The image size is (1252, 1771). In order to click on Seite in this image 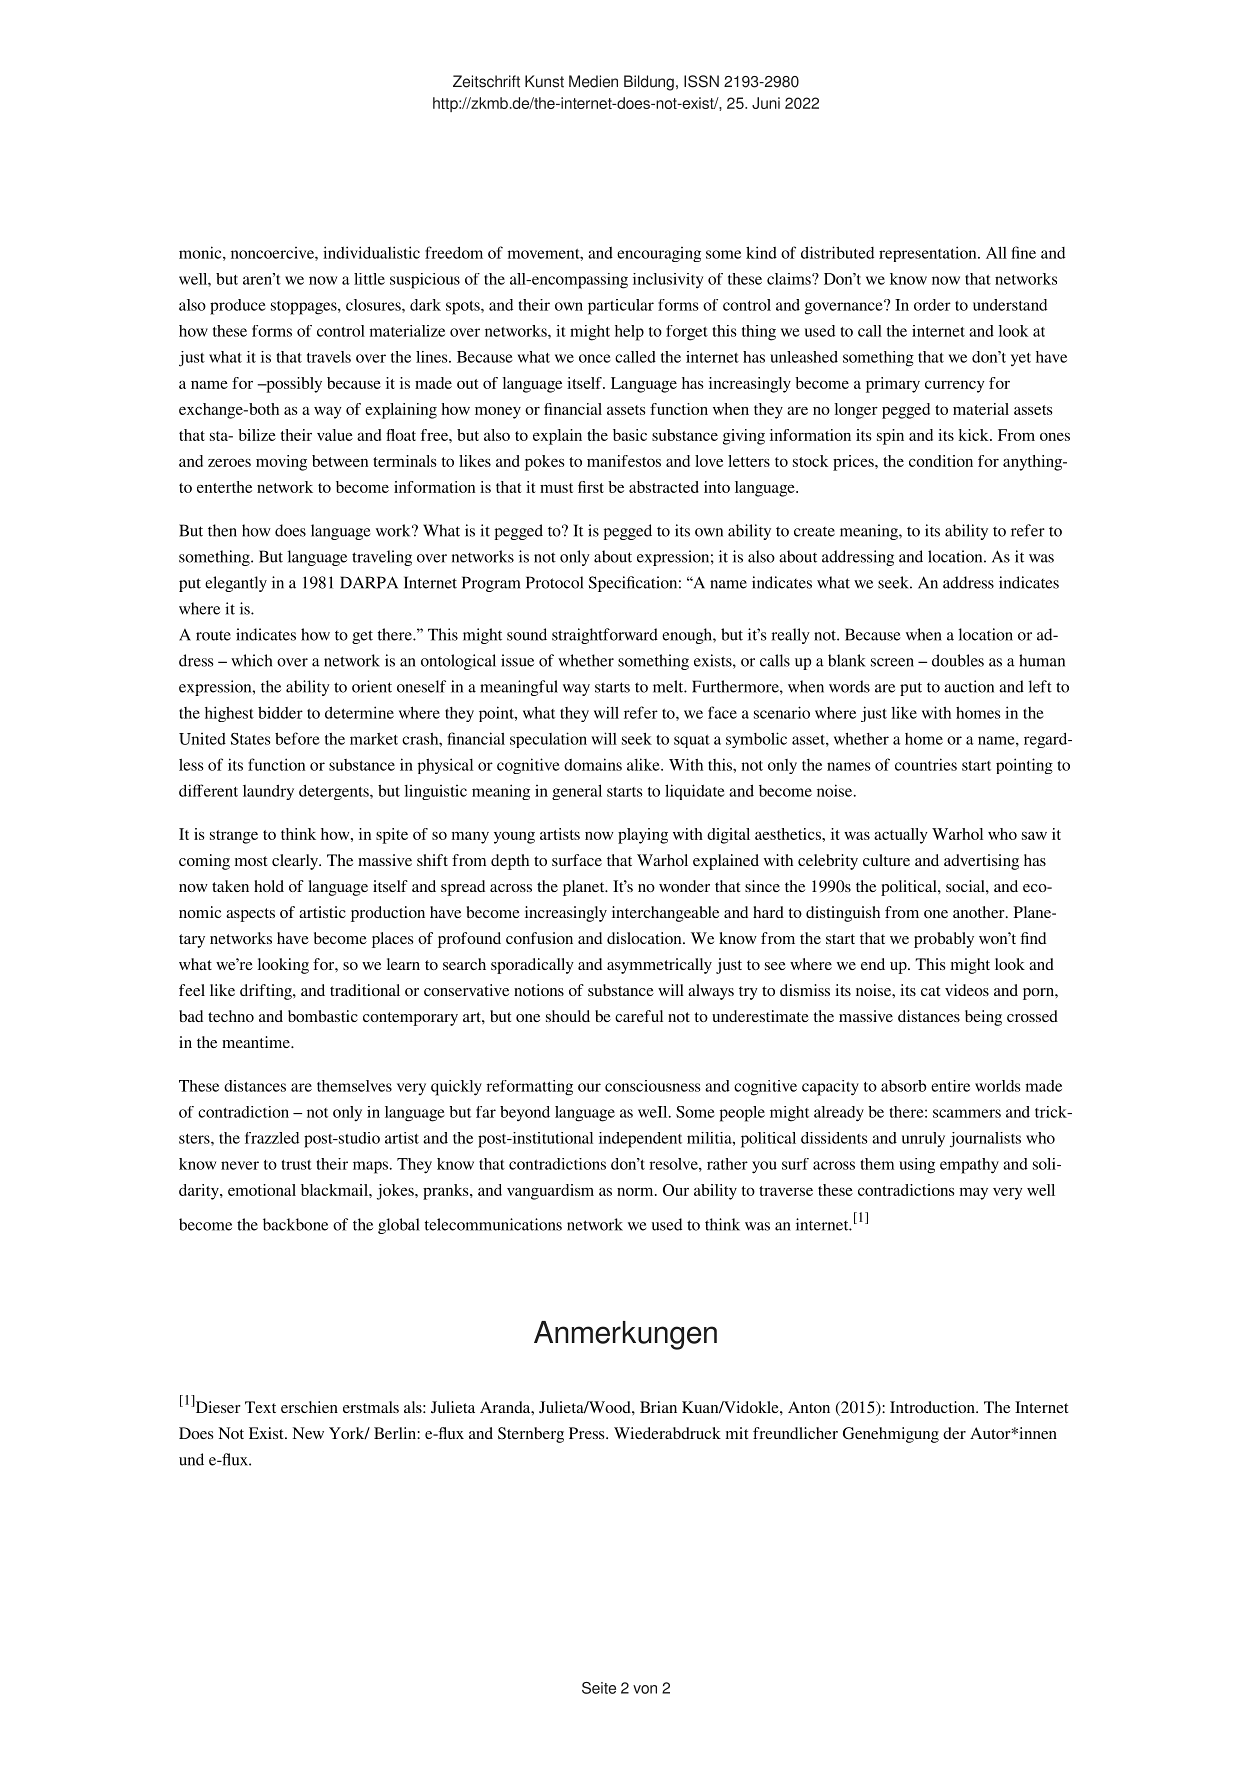, I will do `click(599, 1688)`.
